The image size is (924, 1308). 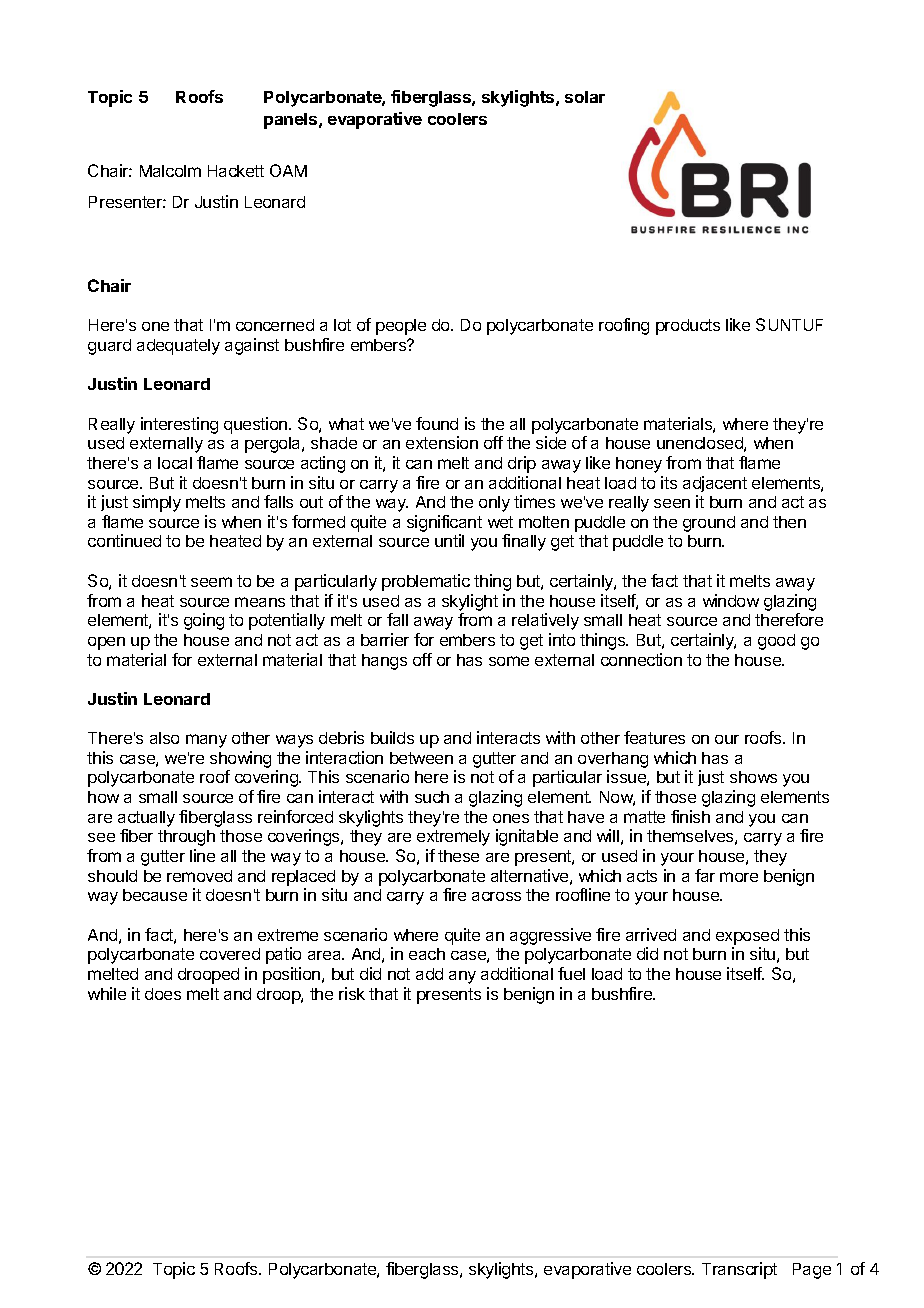 What do you see at coordinates (776, 642) in the screenshot?
I see `good` at bounding box center [776, 642].
